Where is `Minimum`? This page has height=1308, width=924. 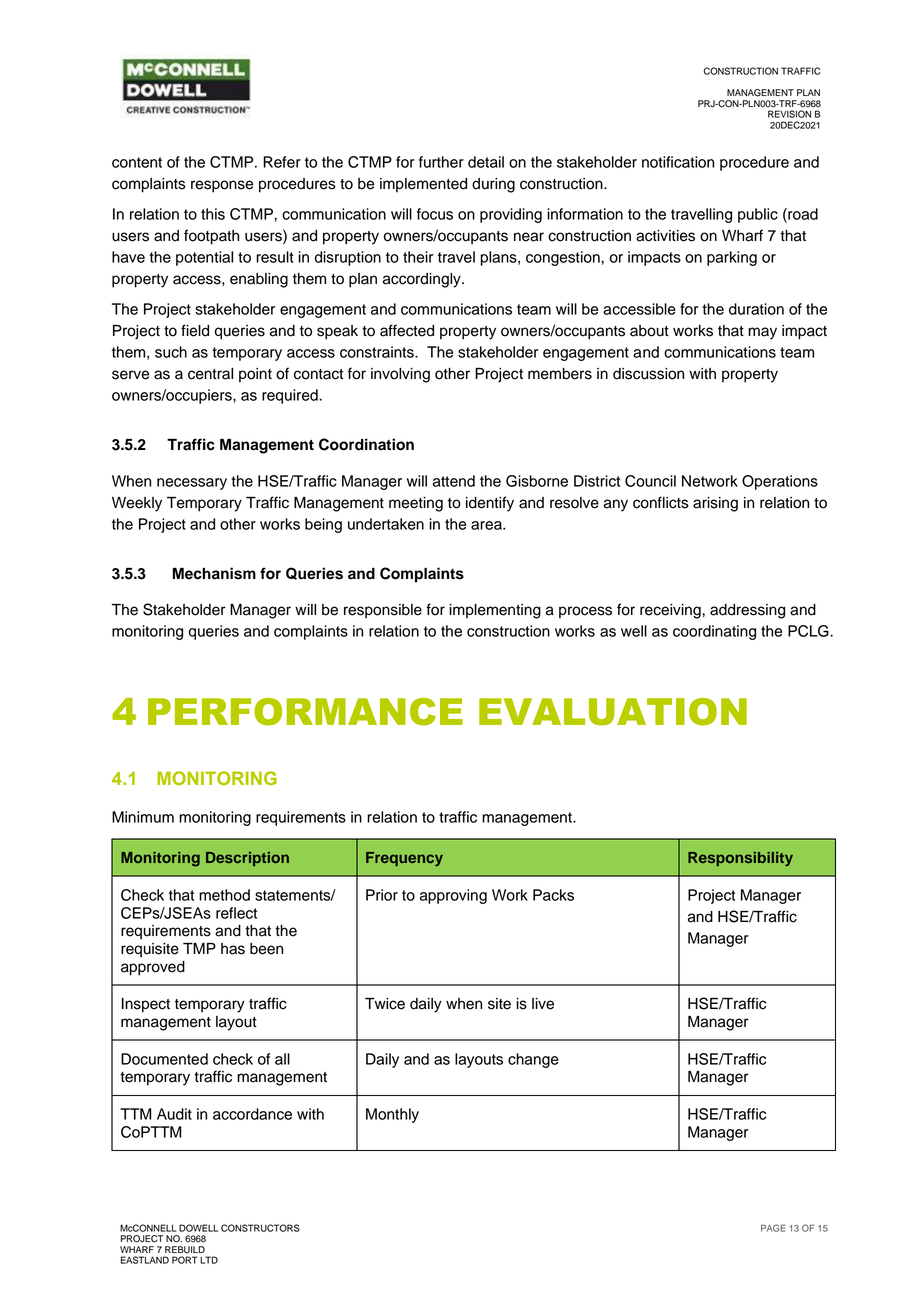
Minimum is located at coordinates (143, 817).
